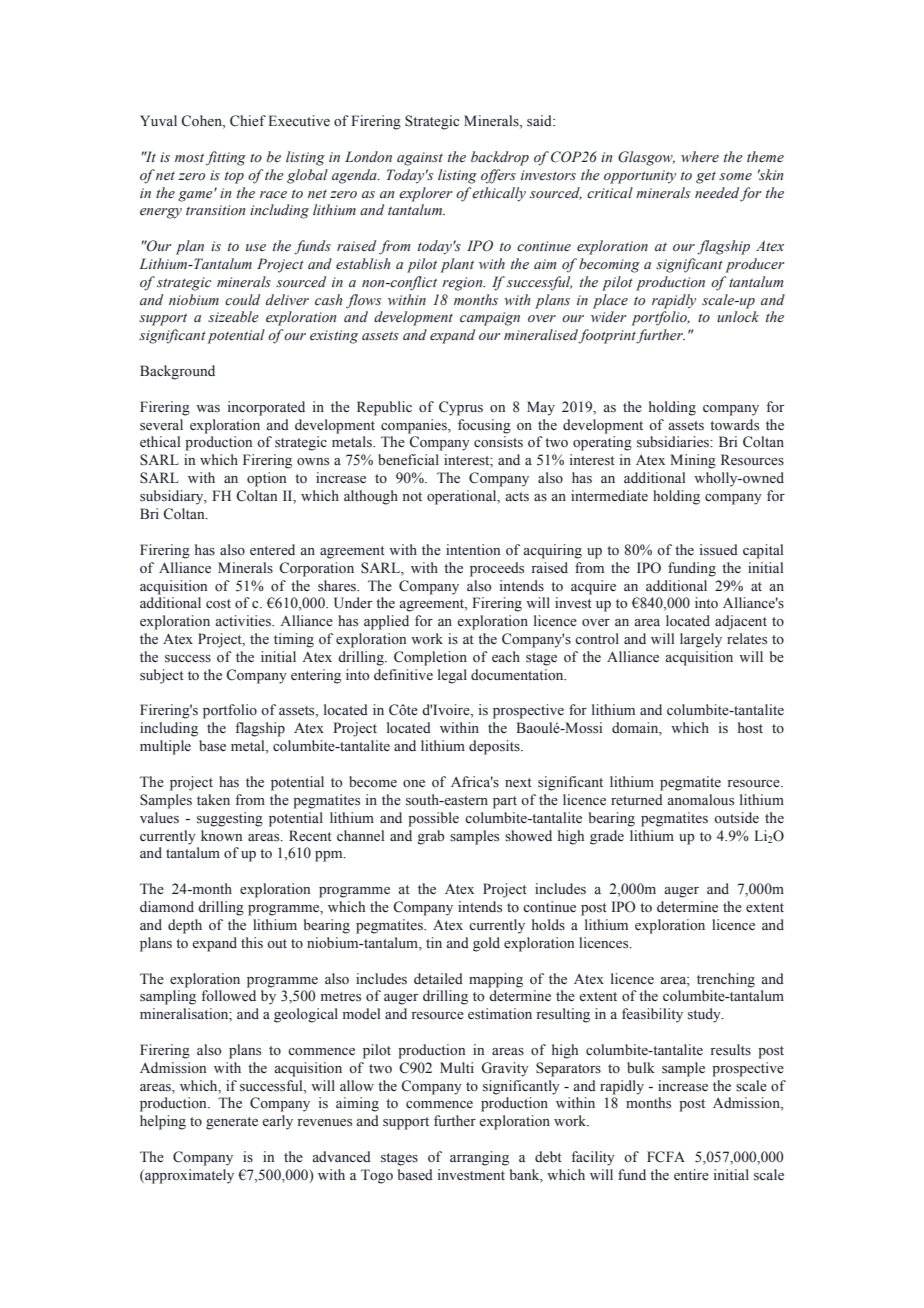 The image size is (924, 1308). Describe the element at coordinates (226, 158) in the image. I see `fitting` at that location.
